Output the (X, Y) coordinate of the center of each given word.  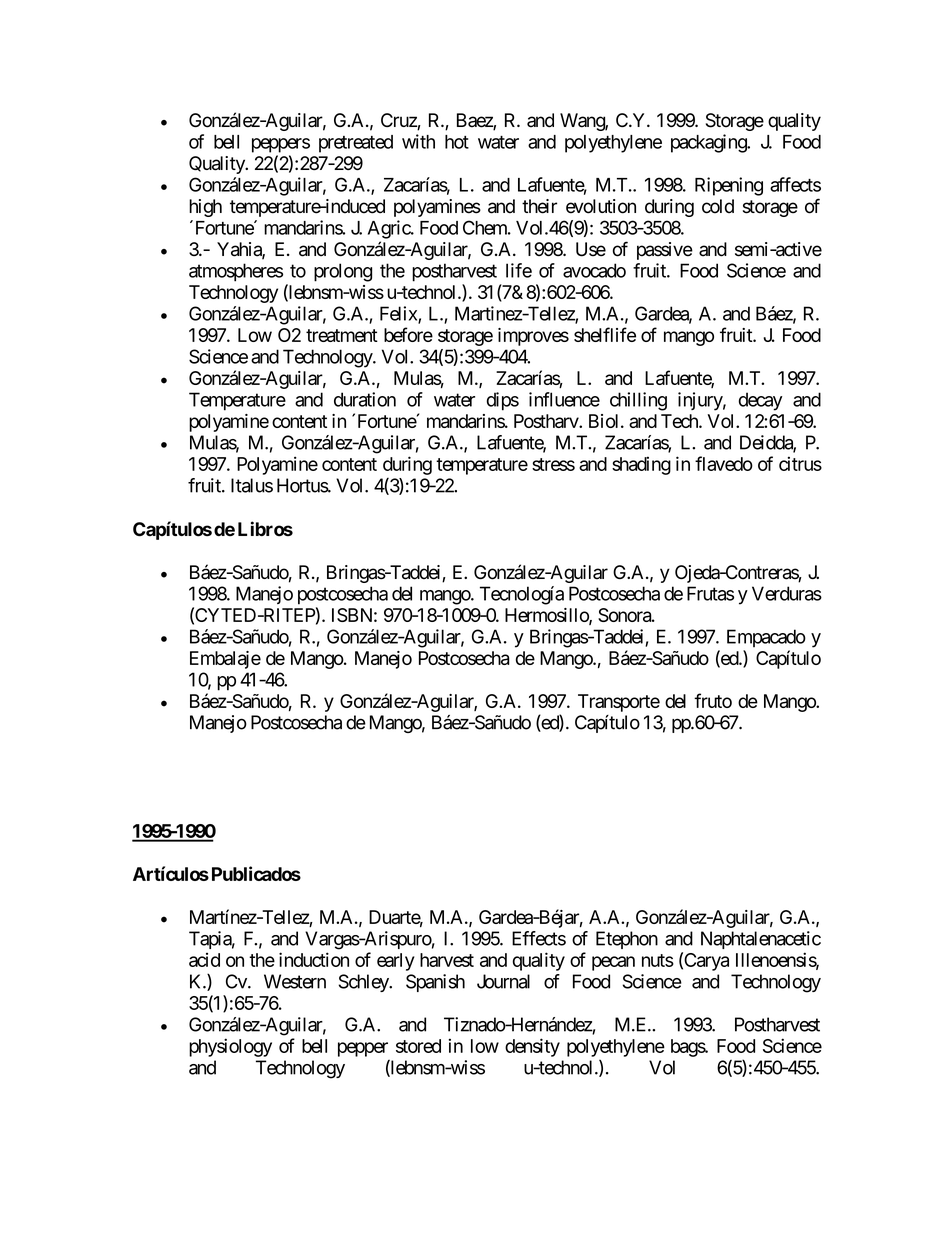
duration (365, 399)
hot (457, 142)
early (396, 962)
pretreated (356, 144)
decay (760, 401)
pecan (613, 963)
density (532, 1047)
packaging (709, 143)
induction (314, 959)
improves (533, 337)
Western (295, 981)
